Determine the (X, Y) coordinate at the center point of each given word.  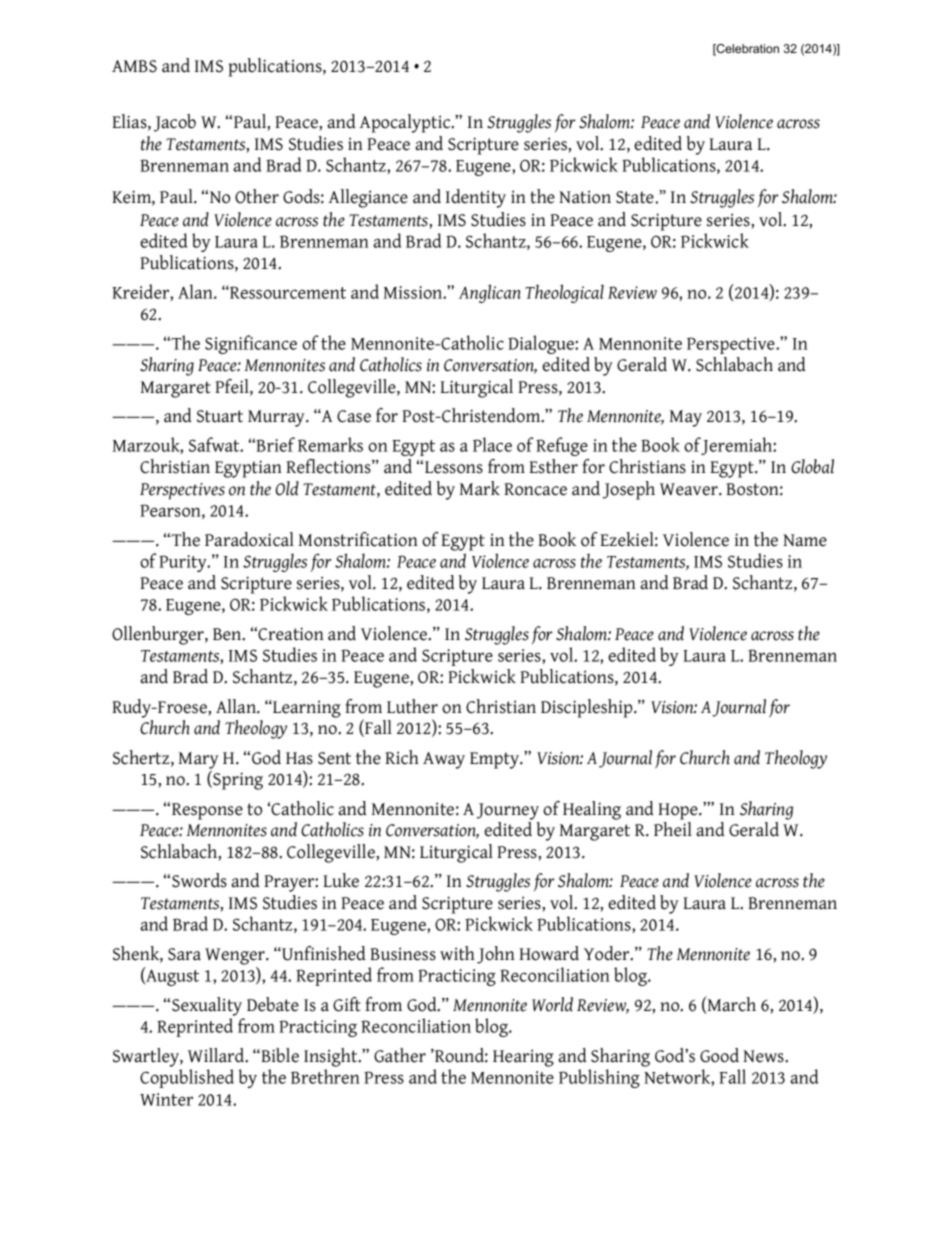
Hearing (523, 1058)
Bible (279, 1055)
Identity (476, 198)
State (635, 197)
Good (719, 1055)
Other (257, 196)
